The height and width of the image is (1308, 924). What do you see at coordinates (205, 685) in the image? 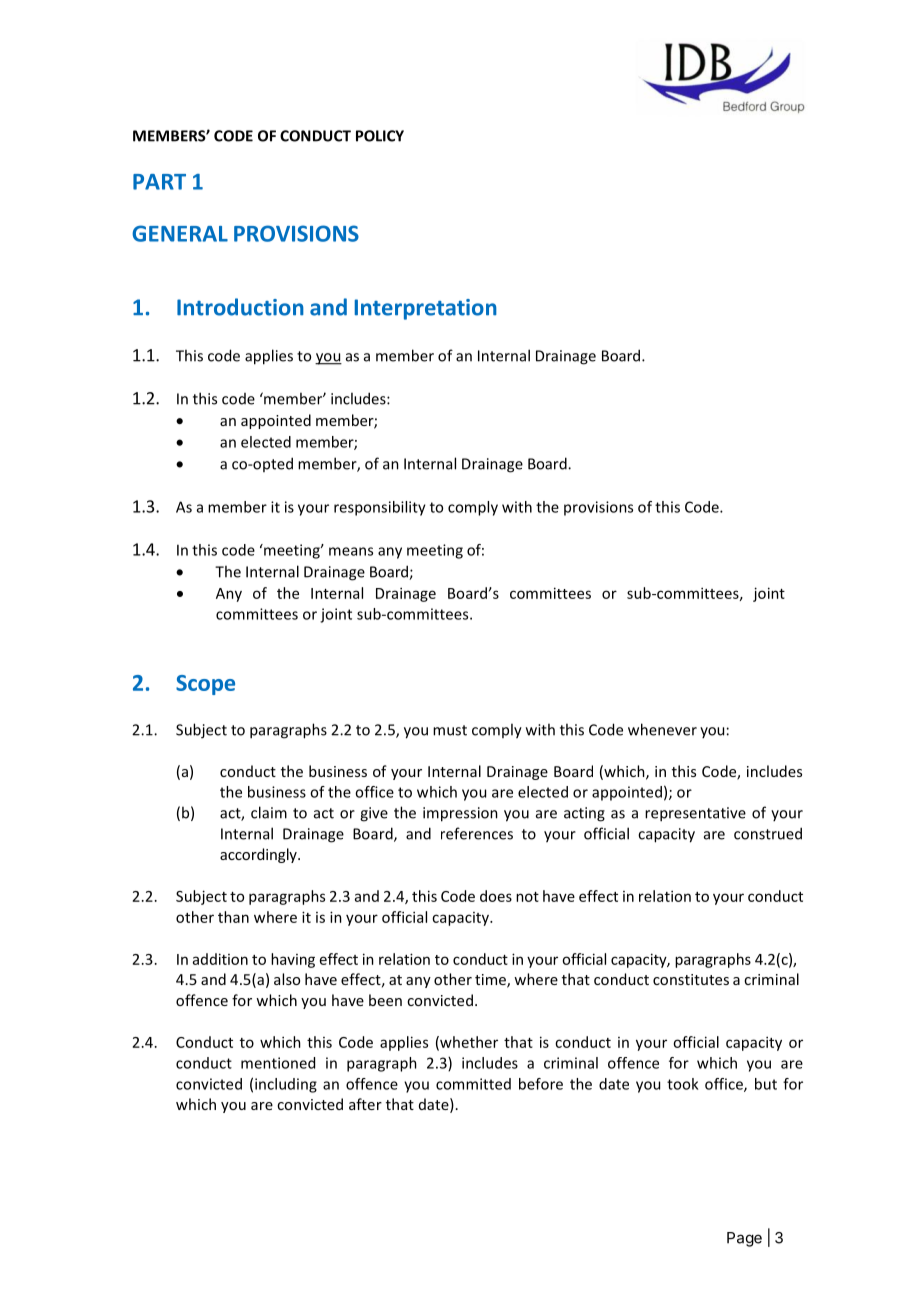
I see `Scope` at bounding box center [205, 685].
